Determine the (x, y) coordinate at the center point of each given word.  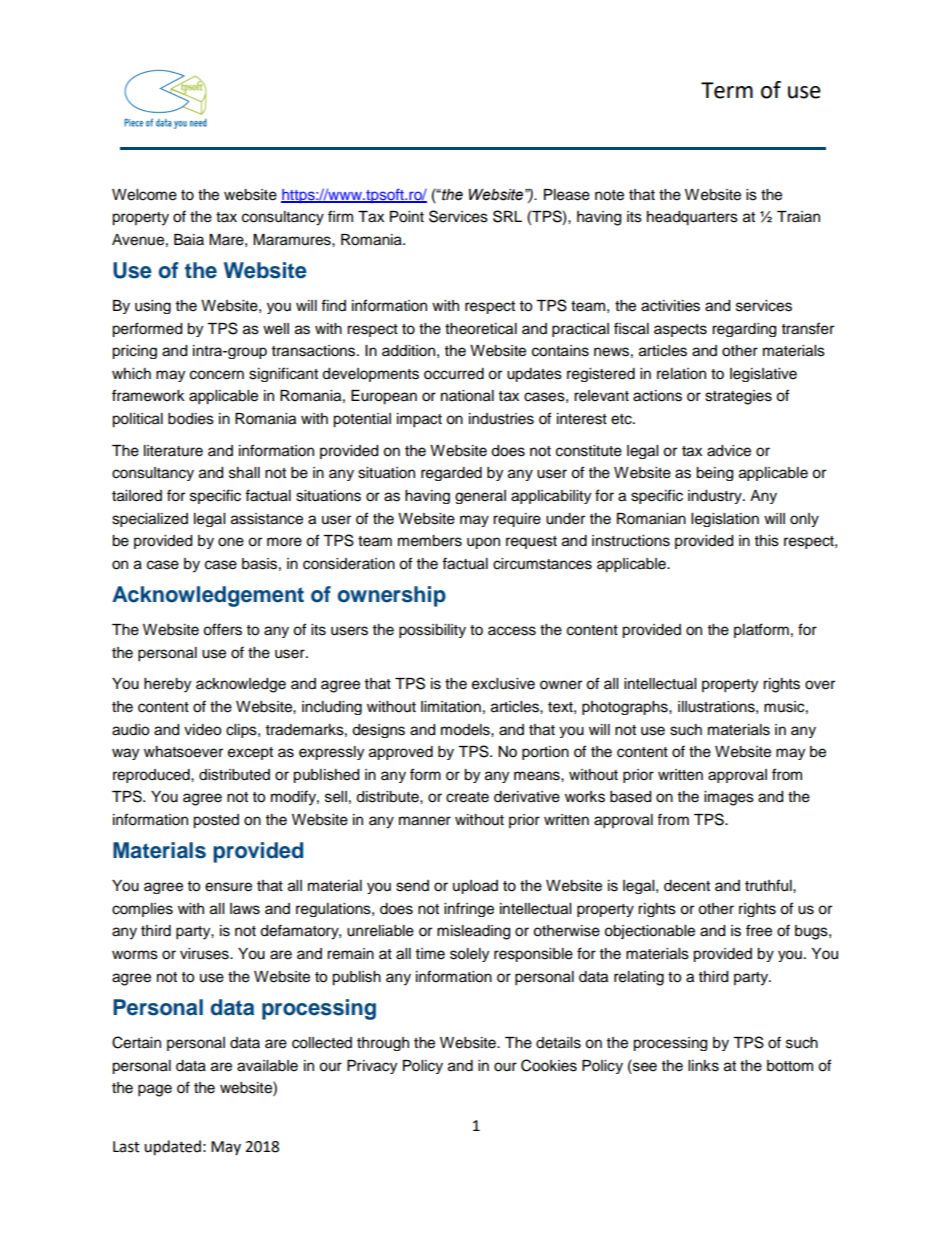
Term (727, 90)
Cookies (549, 1065)
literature (173, 451)
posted (216, 821)
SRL (507, 216)
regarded (451, 474)
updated (172, 1148)
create (467, 797)
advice (729, 451)
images (729, 798)
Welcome (144, 195)
